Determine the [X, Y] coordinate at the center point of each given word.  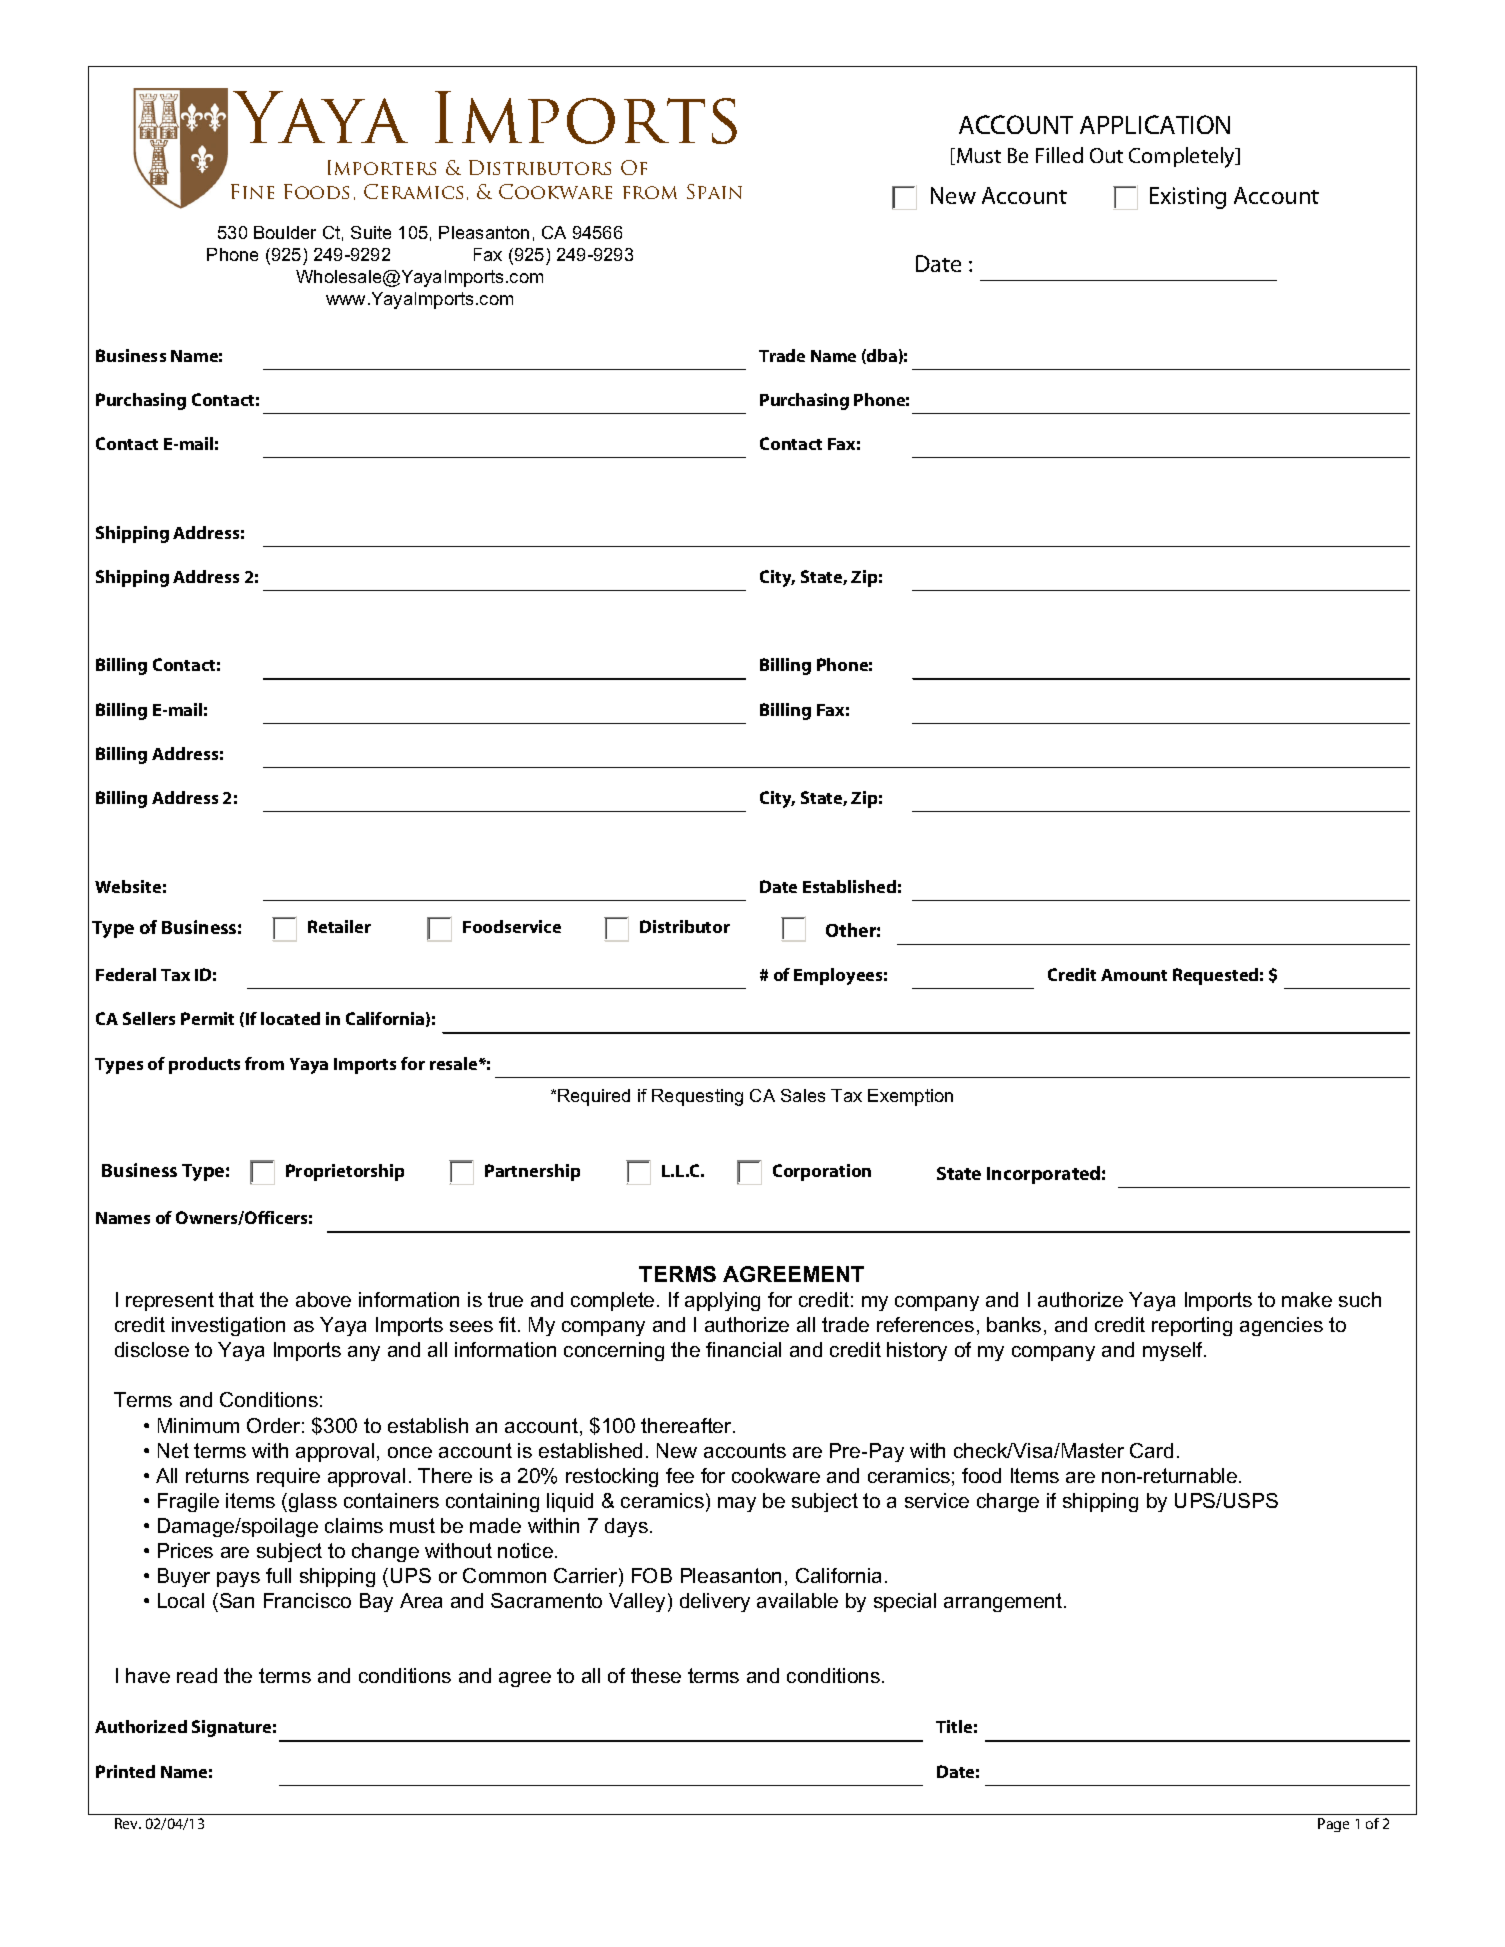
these [656, 1675]
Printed [125, 1771]
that [236, 1299]
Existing [1188, 198]
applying [722, 1301]
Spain [714, 191]
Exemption [910, 1097]
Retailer [339, 926]
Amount [1134, 975]
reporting [1192, 1326]
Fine [252, 191]
